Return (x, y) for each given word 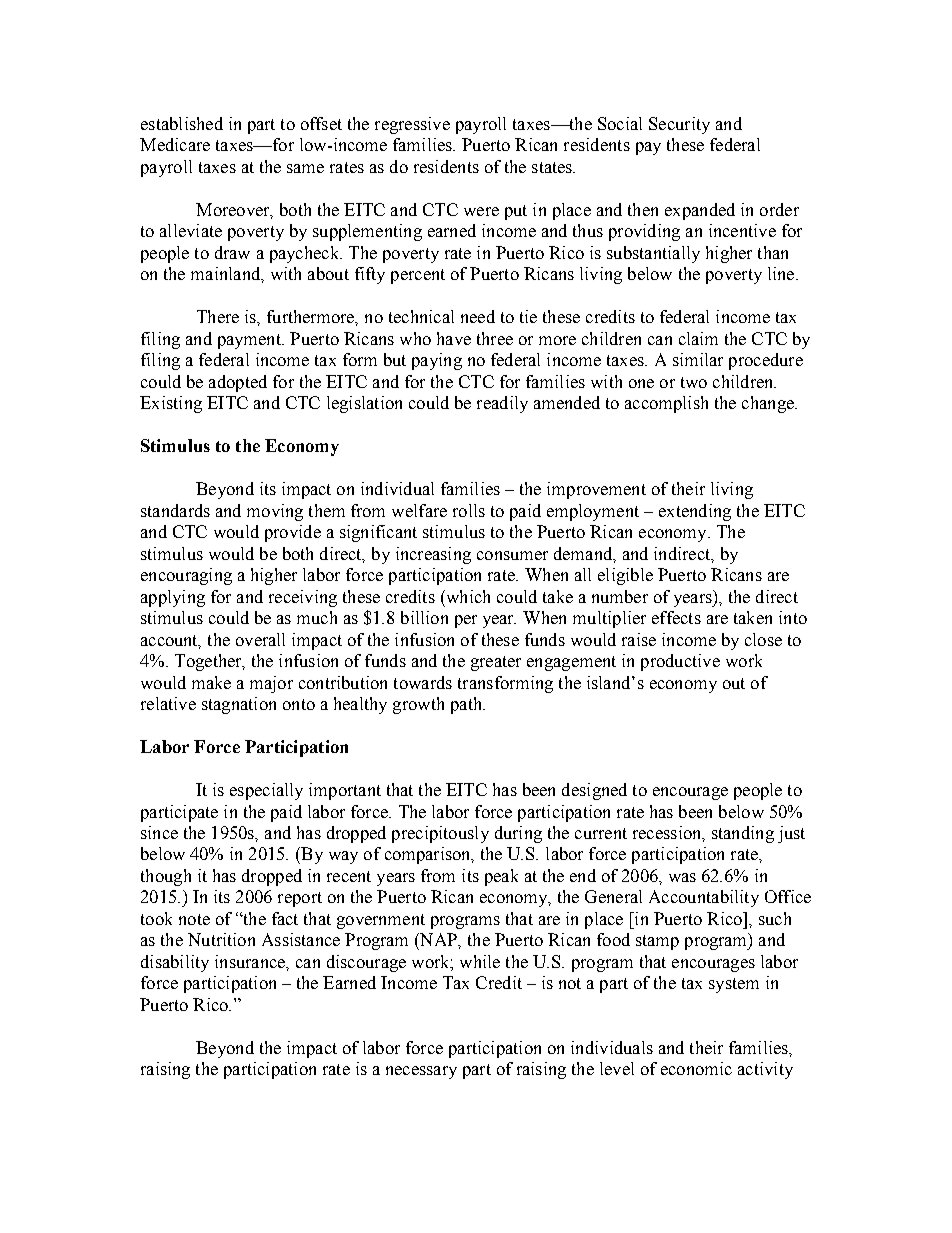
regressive (412, 125)
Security (679, 125)
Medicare (175, 144)
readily (502, 404)
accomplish (666, 404)
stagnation (239, 705)
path (467, 705)
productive (680, 662)
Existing (171, 404)
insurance (251, 962)
